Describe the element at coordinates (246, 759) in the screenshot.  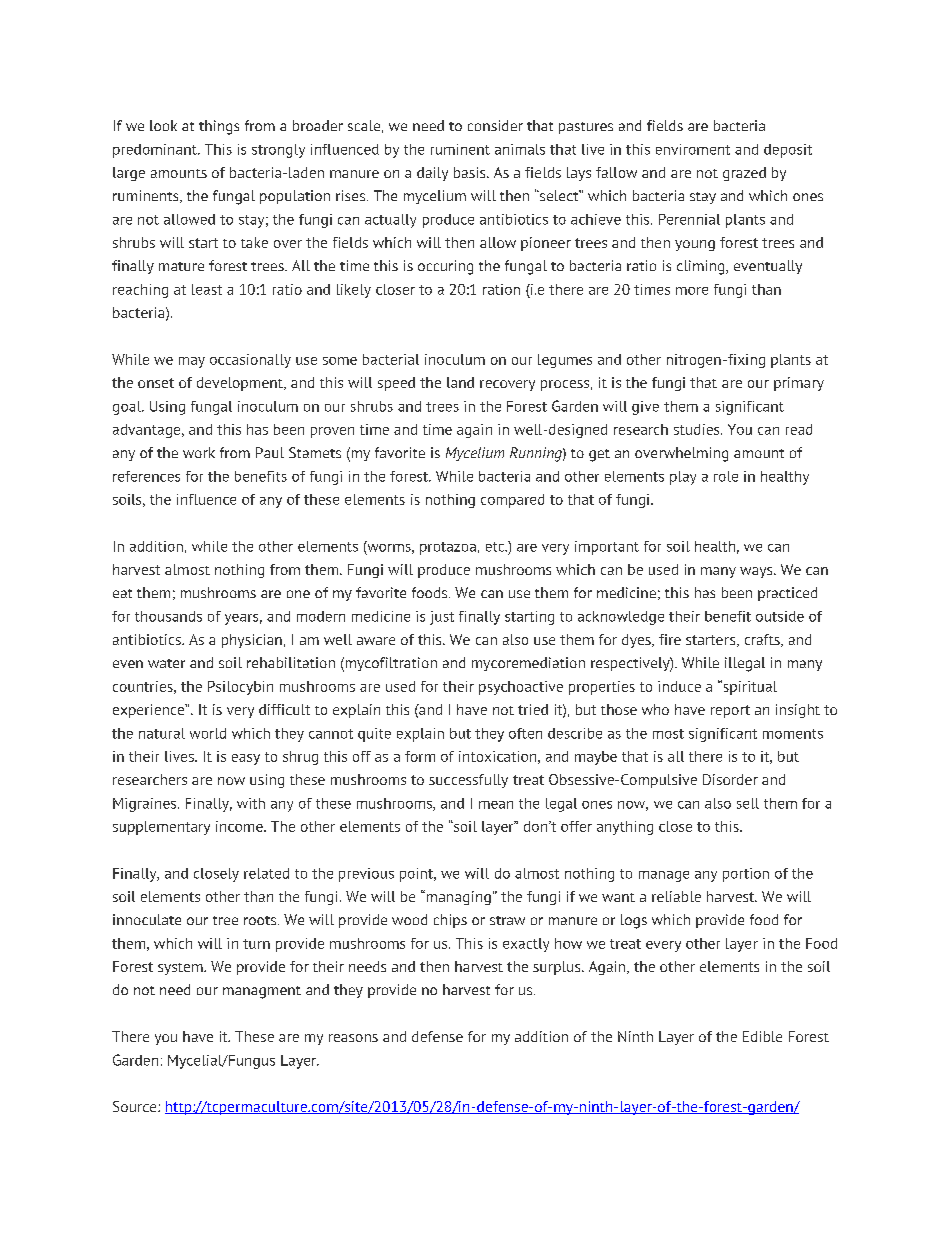
I see `easy` at that location.
